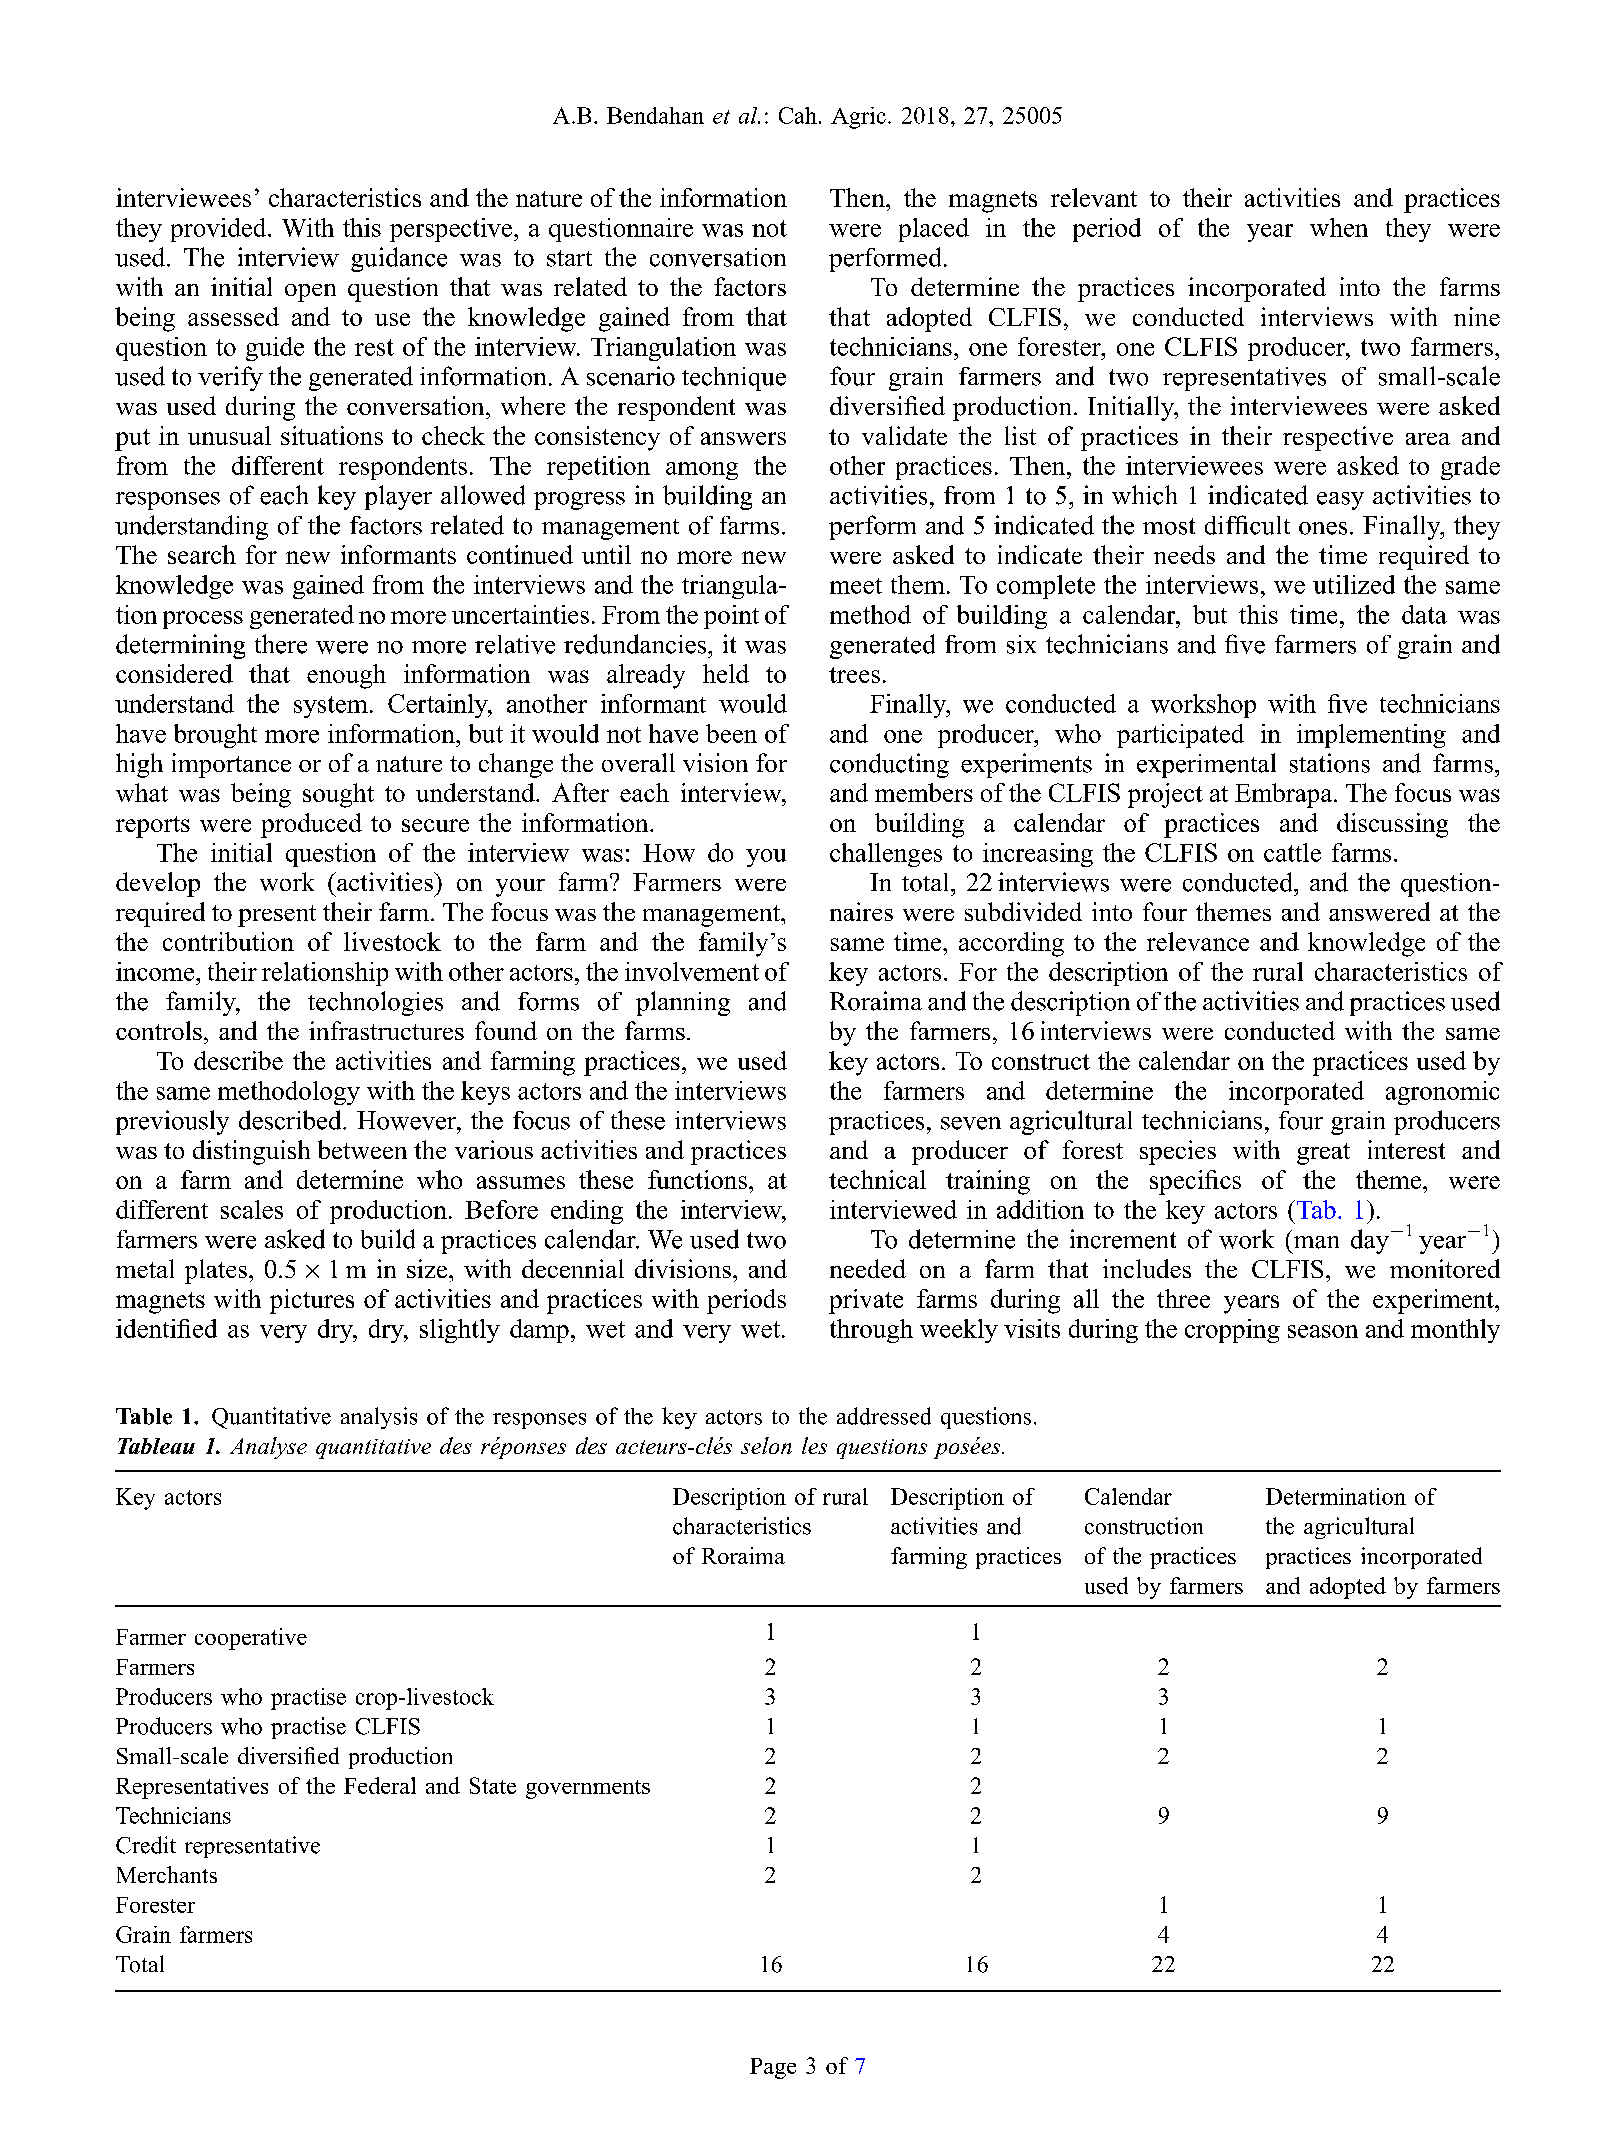  What do you see at coordinates (220, 230) in the screenshot?
I see `provided` at bounding box center [220, 230].
